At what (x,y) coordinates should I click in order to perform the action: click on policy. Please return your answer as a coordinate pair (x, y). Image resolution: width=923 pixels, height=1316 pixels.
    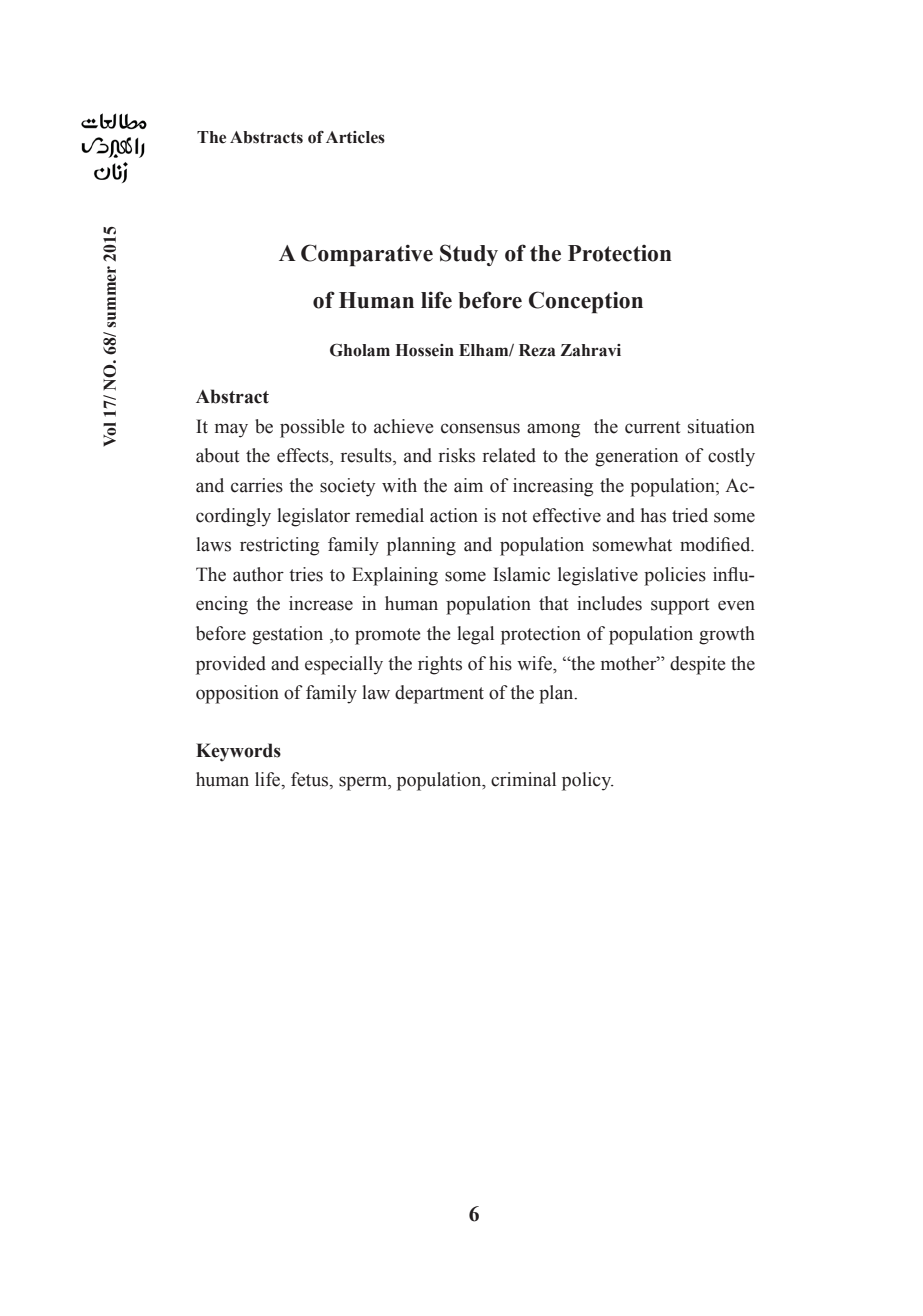
    Looking at the image, I should click on (588, 781).
